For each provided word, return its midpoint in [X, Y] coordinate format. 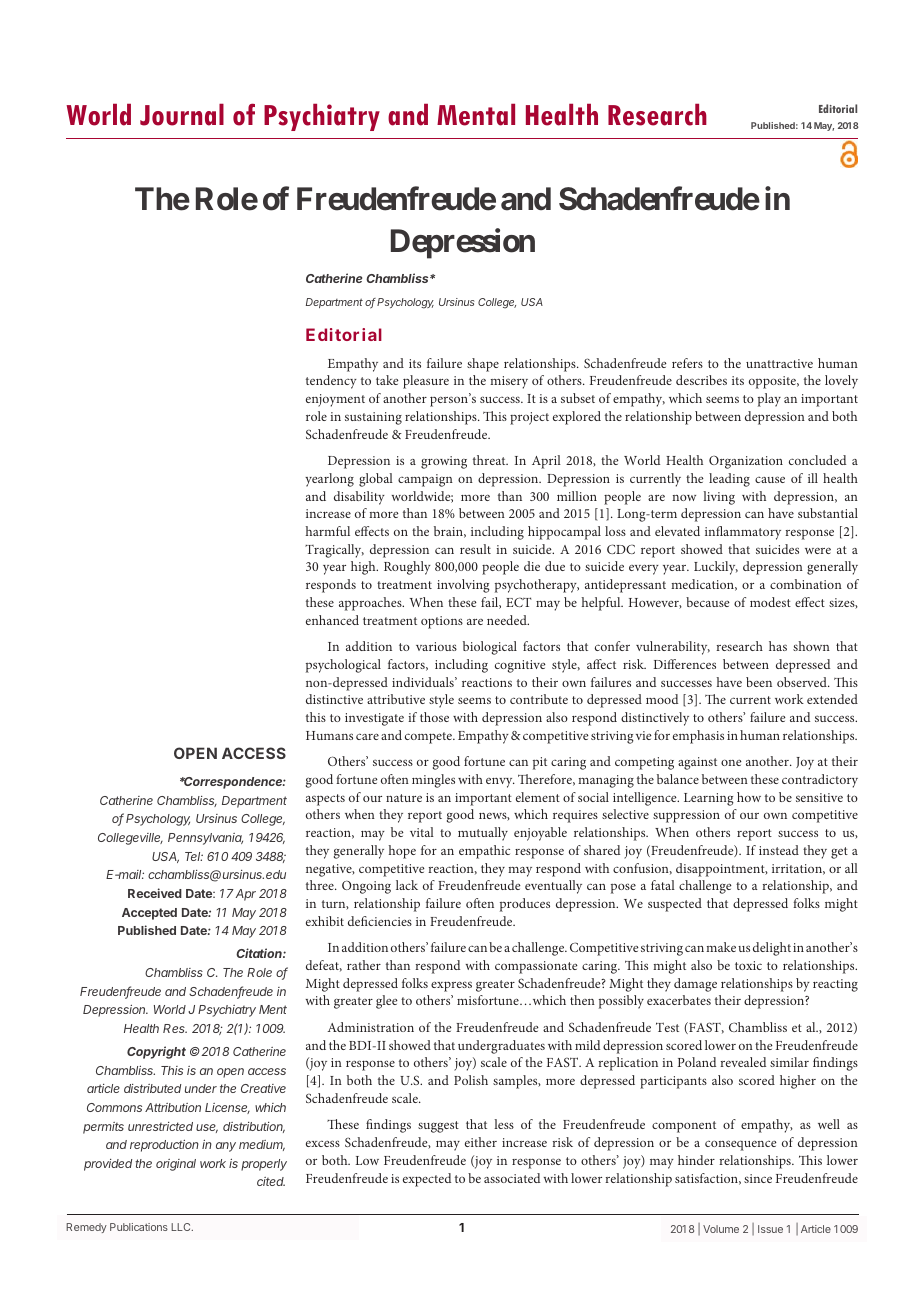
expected [427, 1180]
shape [483, 365]
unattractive [779, 363]
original [176, 1165]
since [758, 1178]
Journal [182, 114]
